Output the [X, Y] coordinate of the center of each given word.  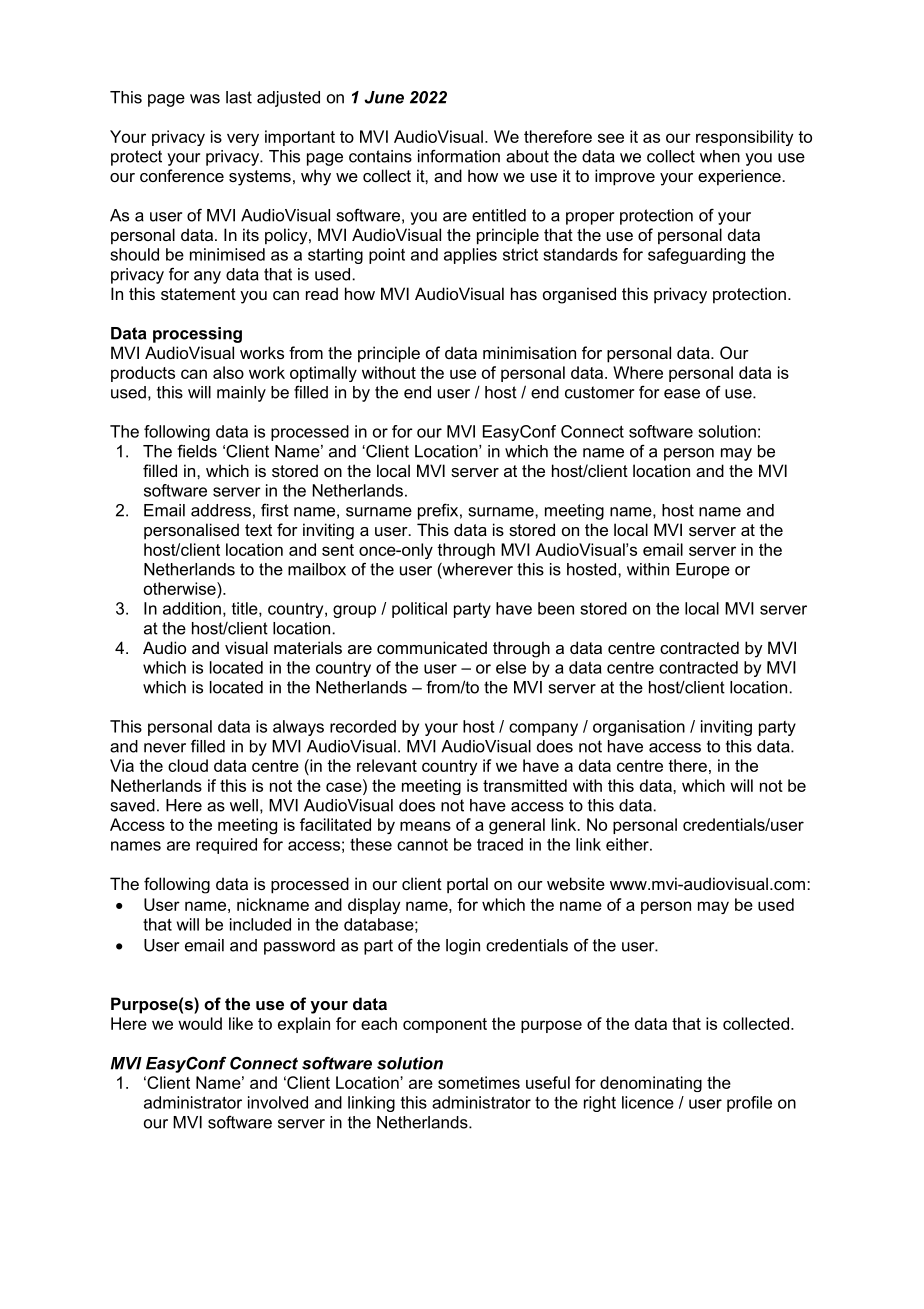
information [459, 156]
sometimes [479, 1082]
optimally [323, 374]
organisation [639, 728]
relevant [387, 765]
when [720, 156]
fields [197, 451]
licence [648, 1102]
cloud [188, 765]
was [205, 99]
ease [682, 394]
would [200, 1023]
